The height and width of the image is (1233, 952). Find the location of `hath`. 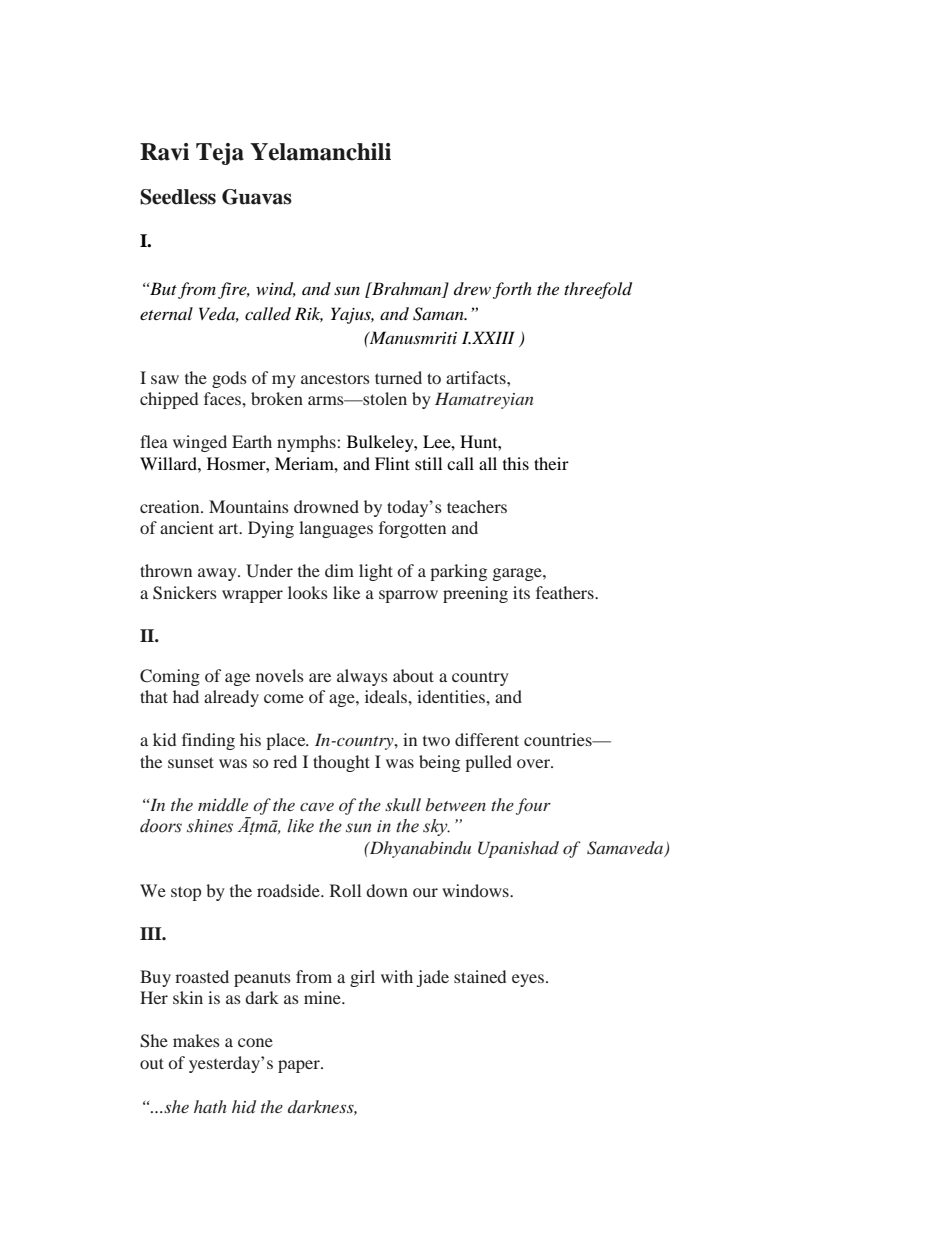

hath is located at coordinates (210, 1106).
